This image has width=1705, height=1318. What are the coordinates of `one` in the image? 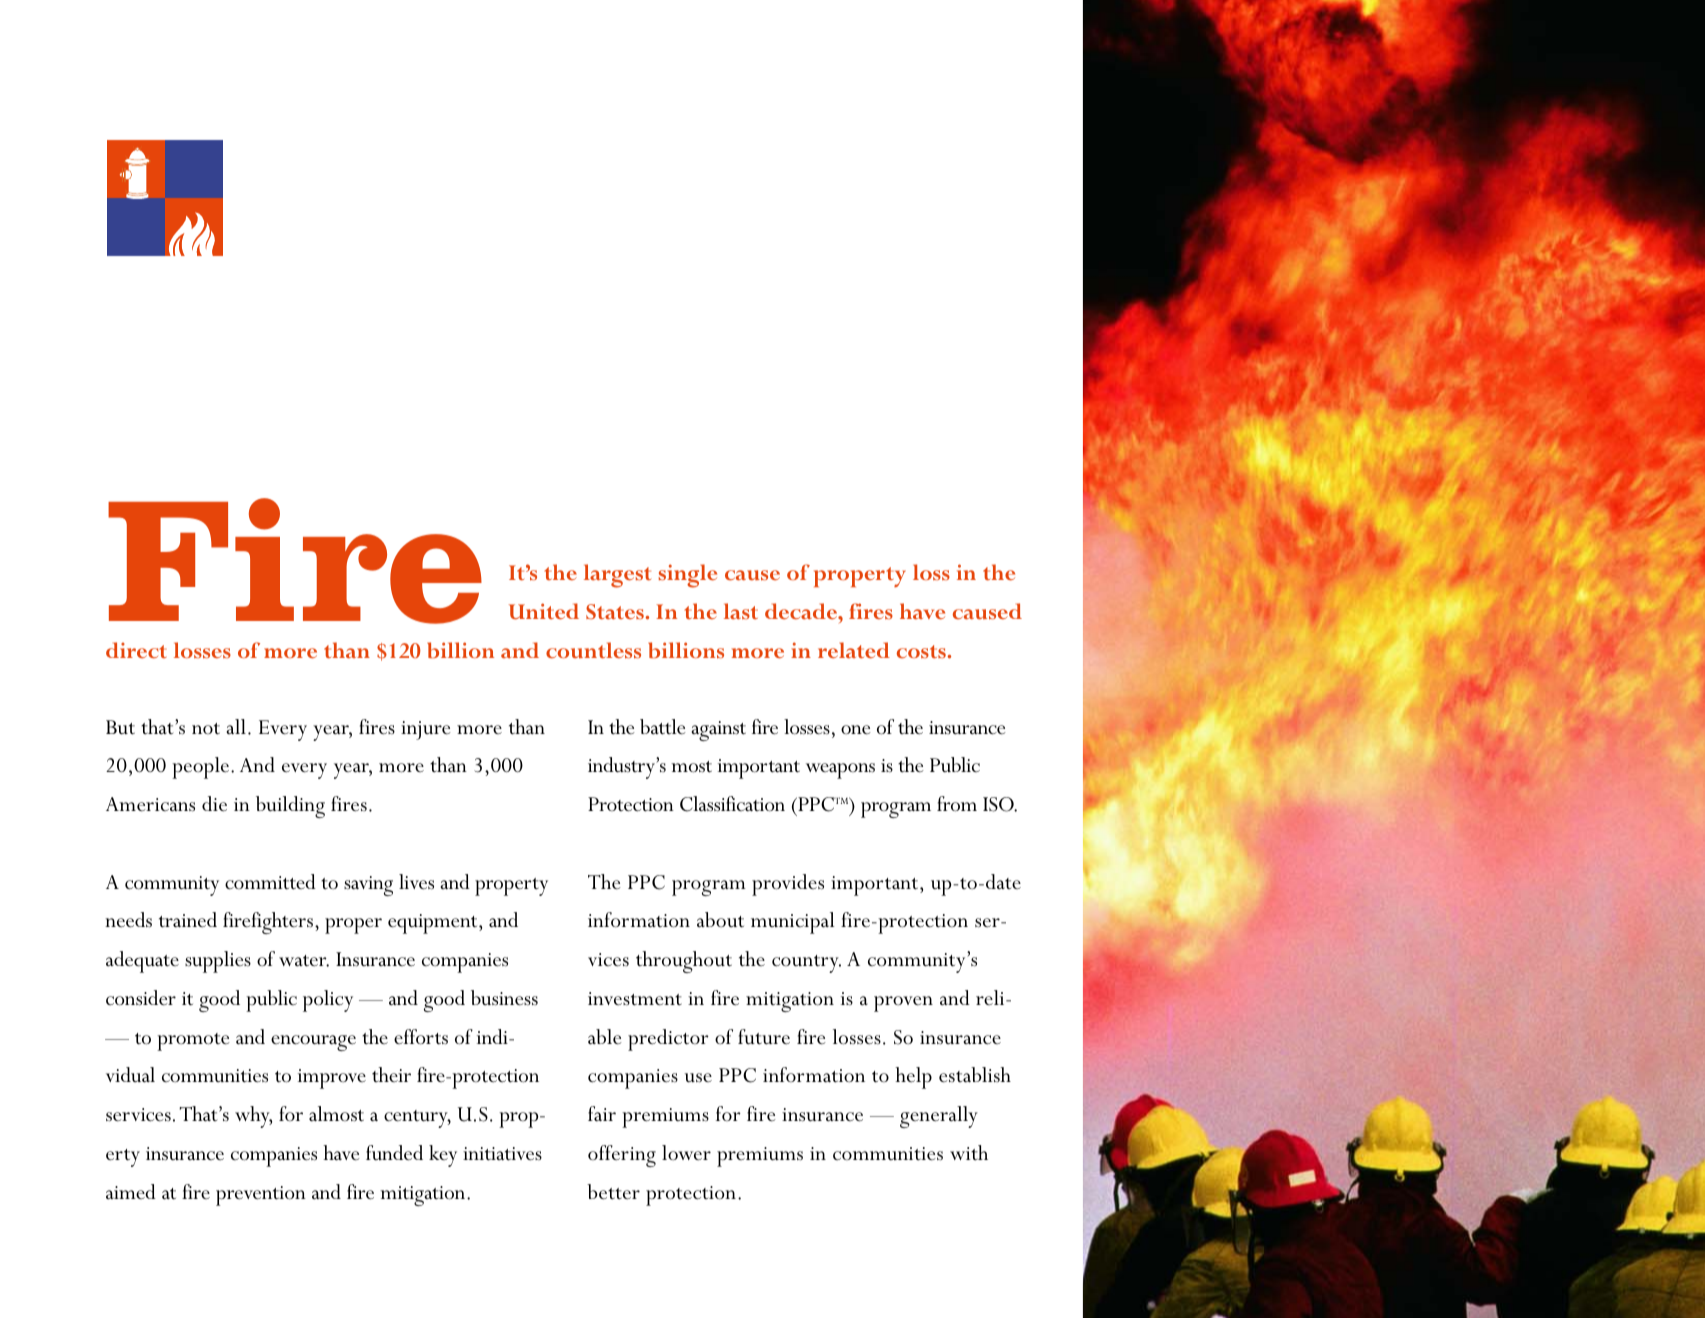 It's located at (856, 730).
